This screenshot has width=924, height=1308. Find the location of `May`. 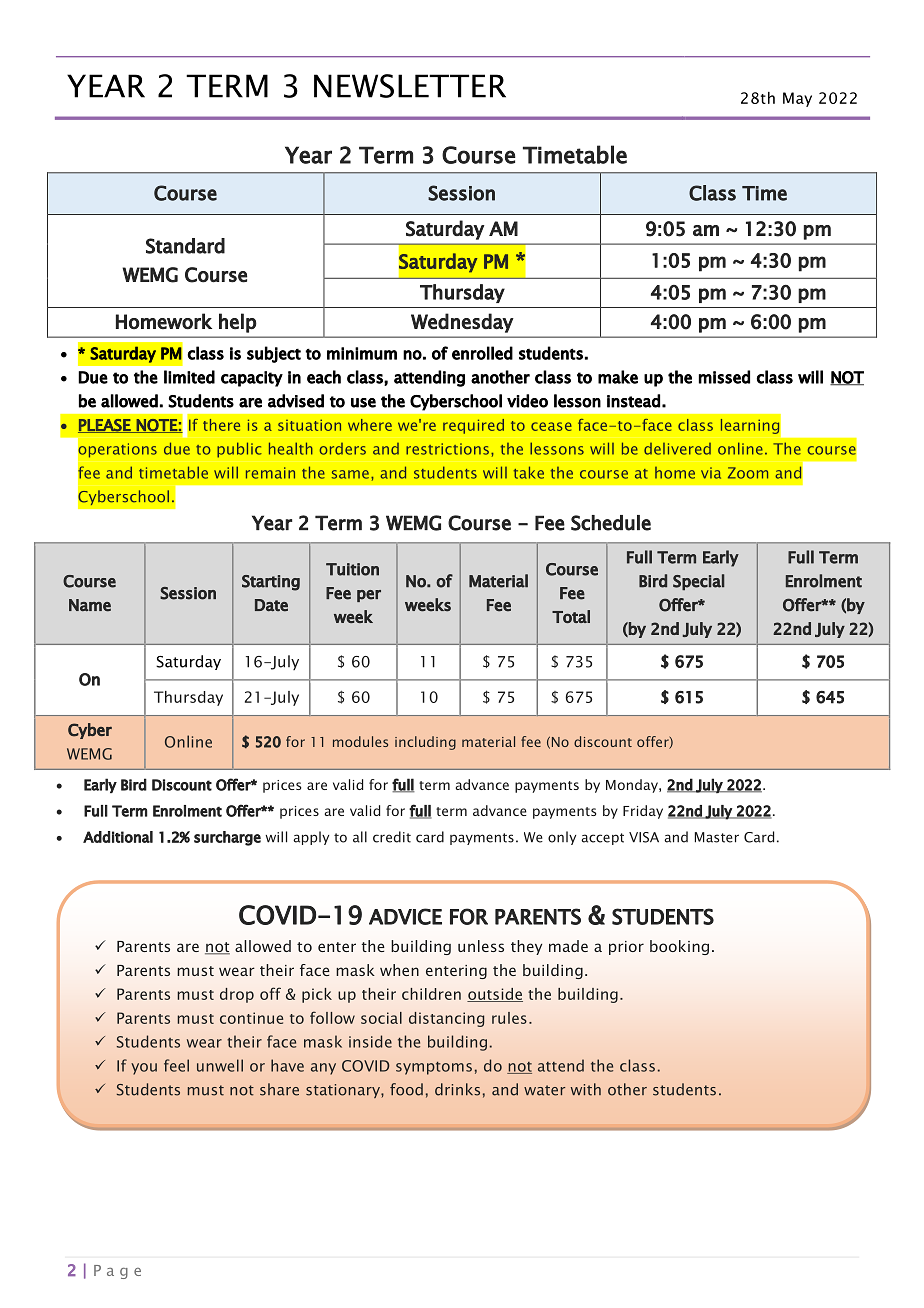

May is located at coordinates (797, 99).
